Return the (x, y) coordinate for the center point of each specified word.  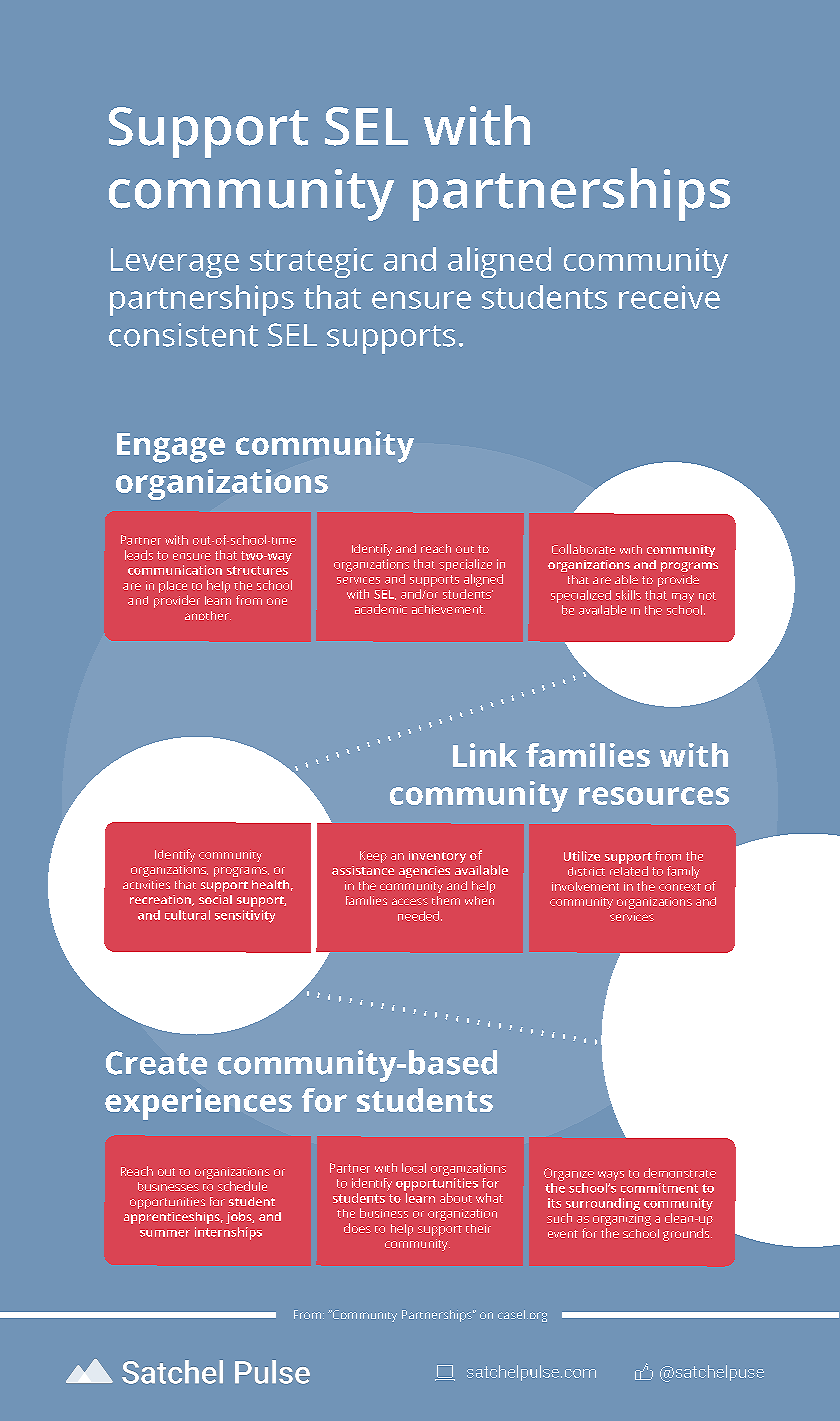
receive (669, 297)
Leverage (175, 263)
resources (654, 796)
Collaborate (583, 549)
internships (228, 1233)
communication (175, 570)
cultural (187, 915)
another (208, 615)
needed (420, 916)
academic (381, 609)
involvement (585, 886)
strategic (311, 263)
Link (485, 755)
